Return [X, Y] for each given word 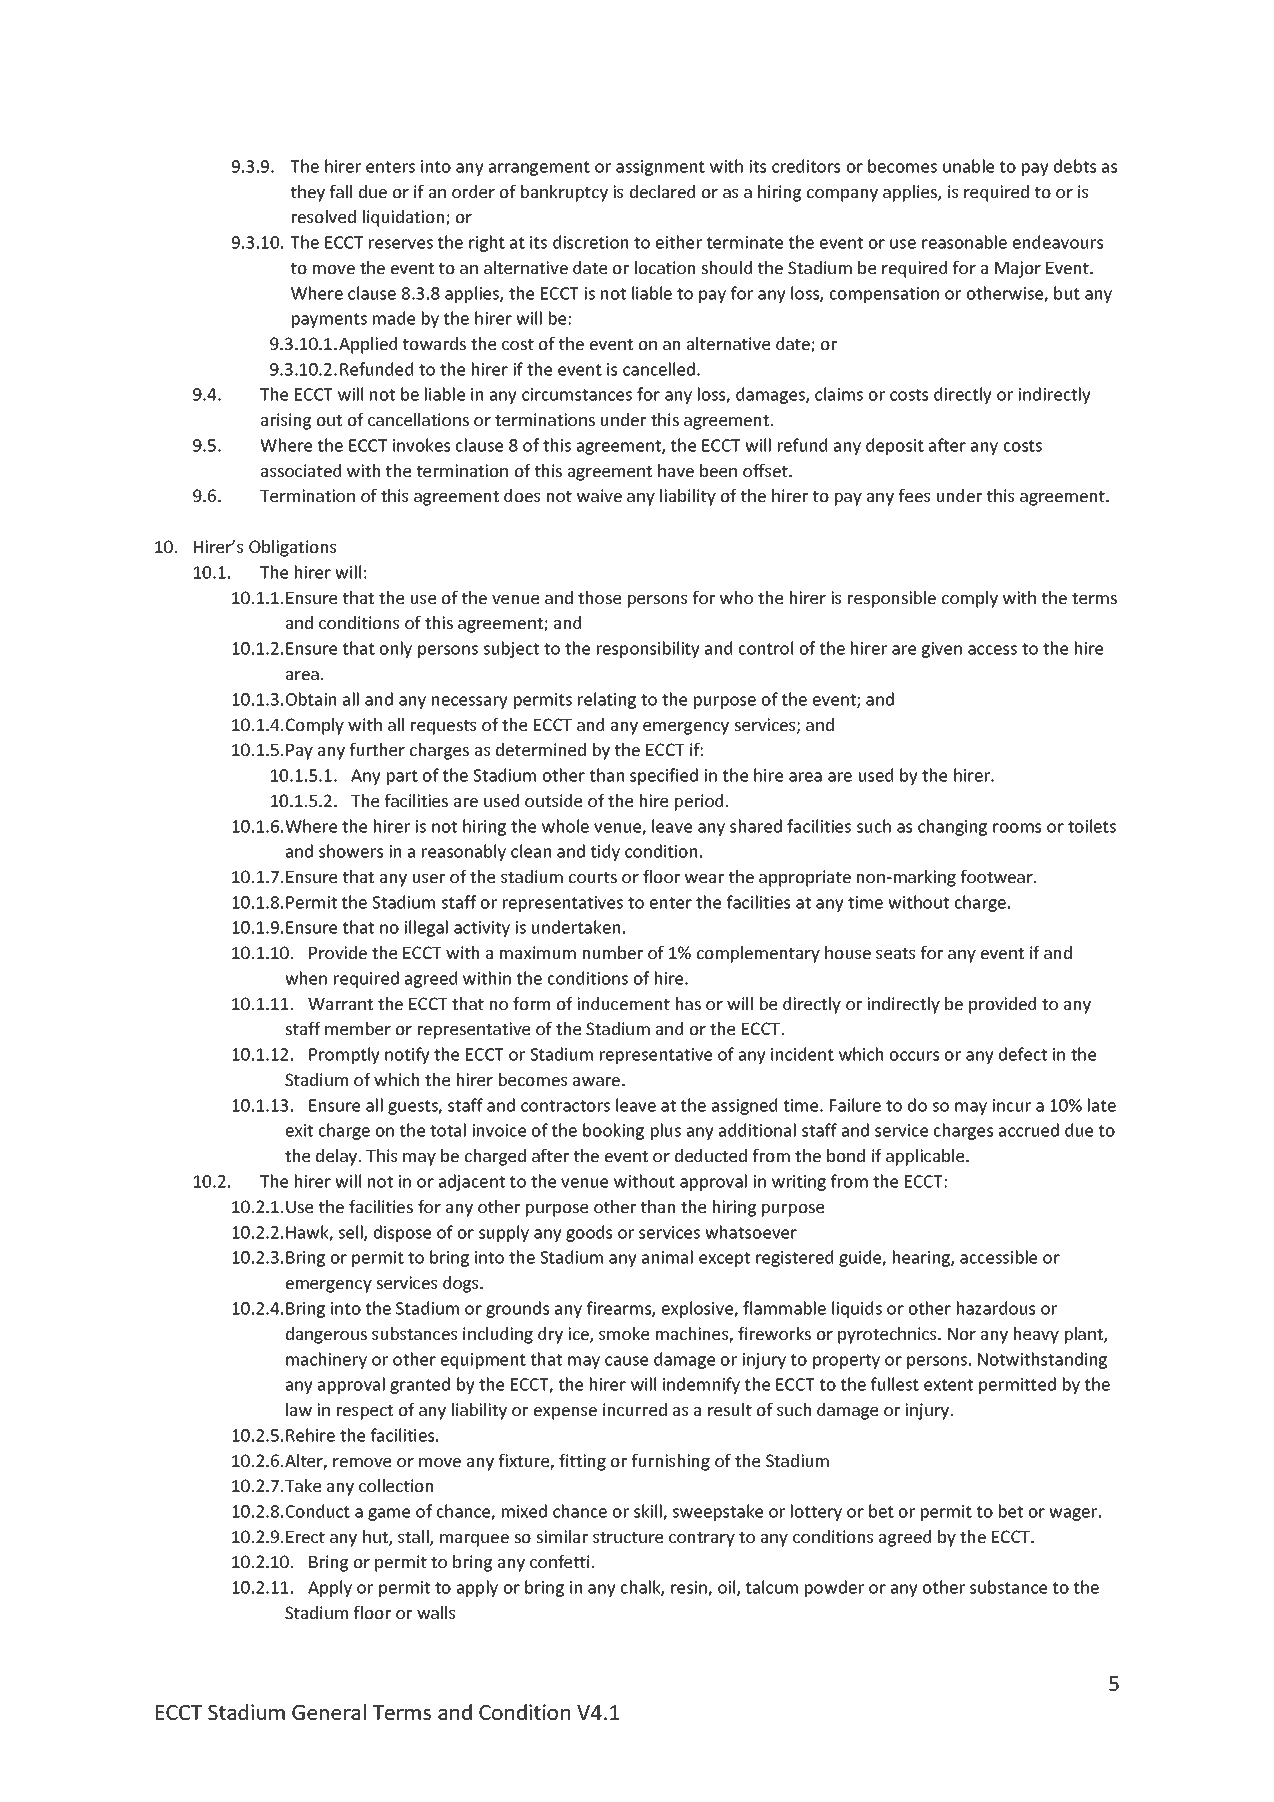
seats [895, 953]
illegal [426, 928]
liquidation [405, 218]
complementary [758, 954]
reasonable [964, 242]
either [679, 242]
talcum [772, 1587]
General [329, 1712]
